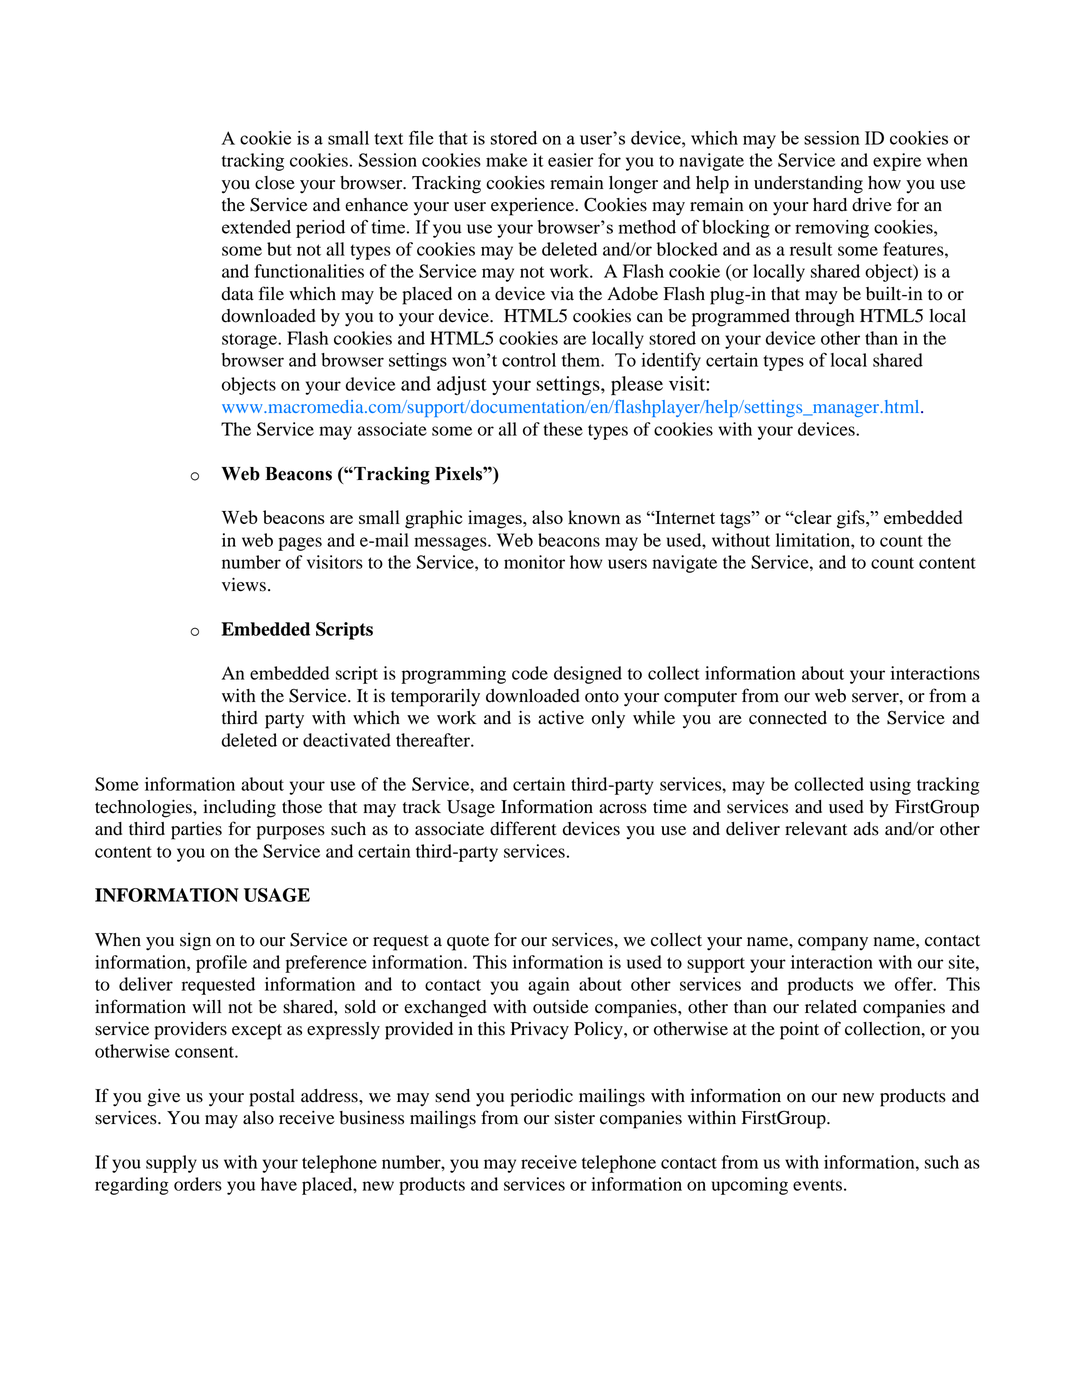 This screenshot has height=1391, width=1075. I want to click on company, so click(833, 944).
